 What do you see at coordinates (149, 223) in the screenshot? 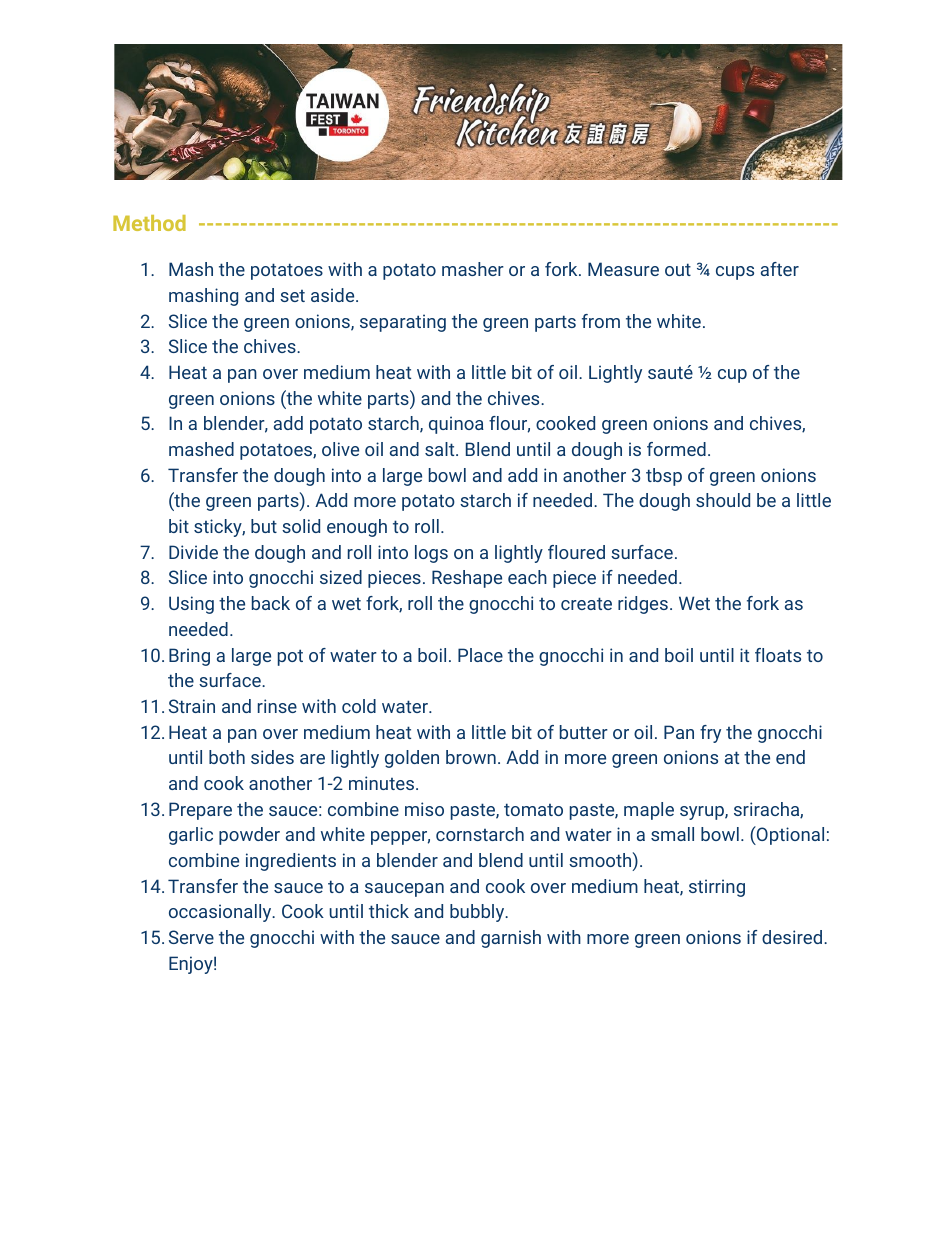
I see `Method` at bounding box center [149, 223].
